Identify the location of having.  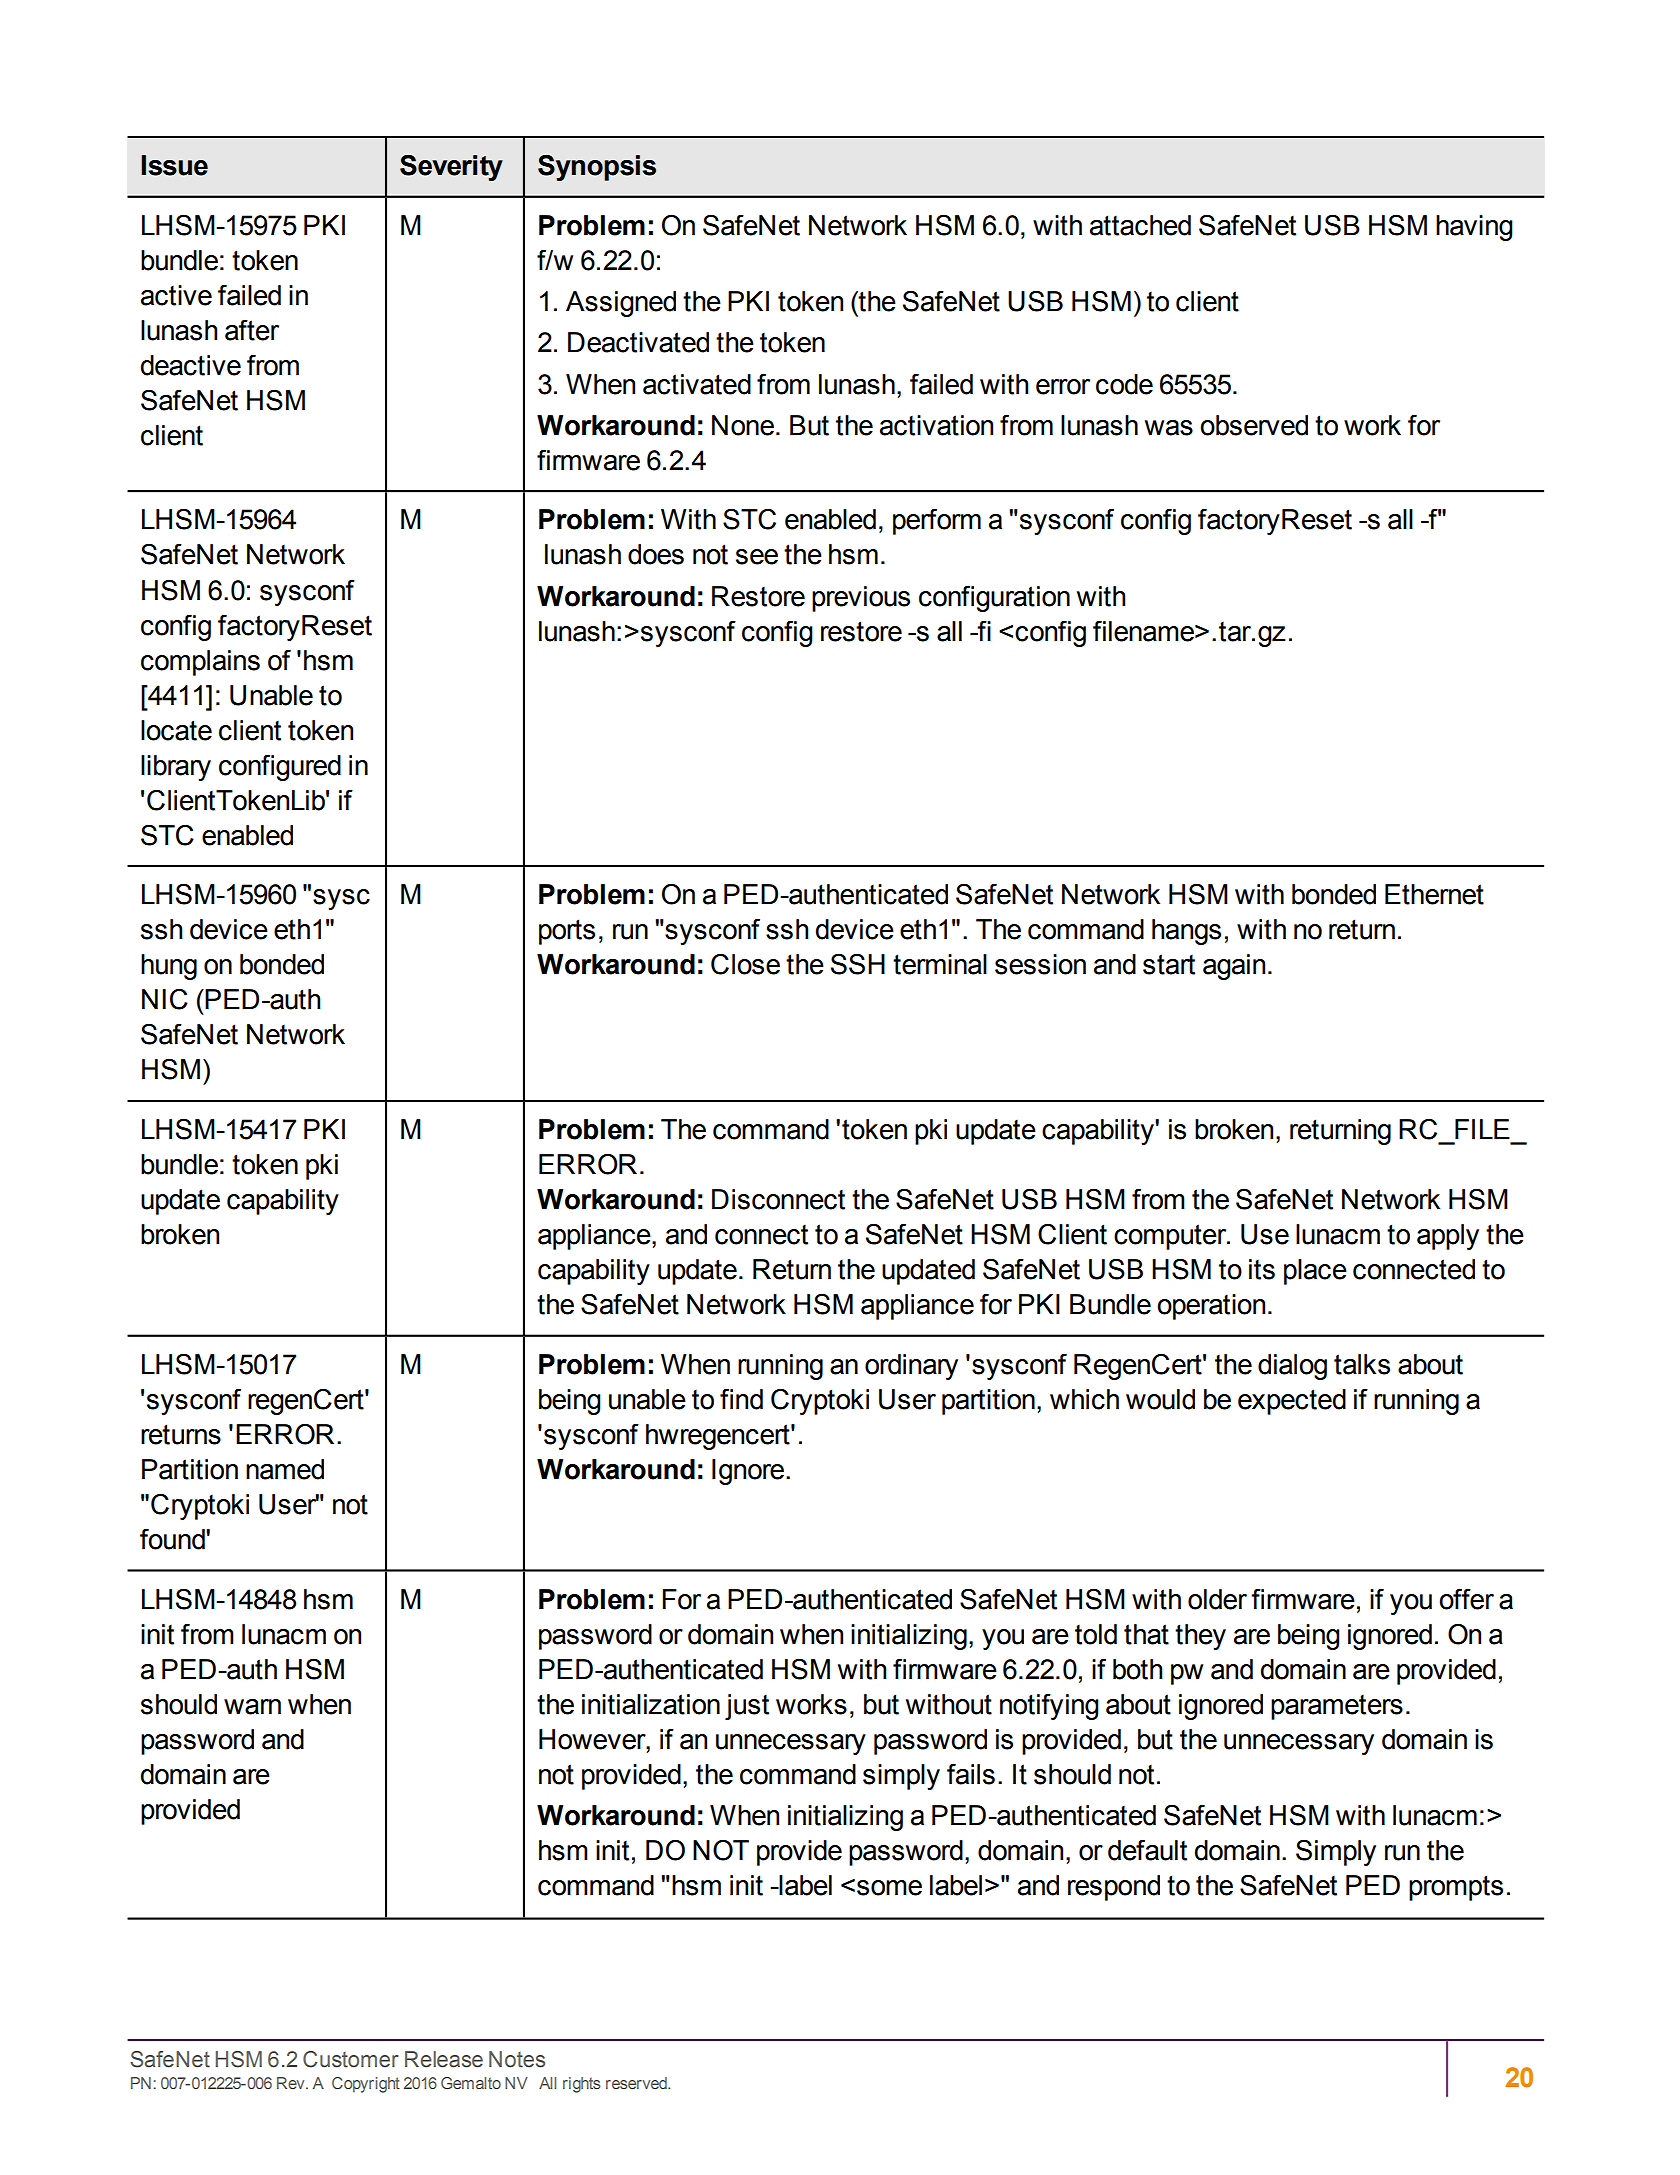
(1474, 228).
